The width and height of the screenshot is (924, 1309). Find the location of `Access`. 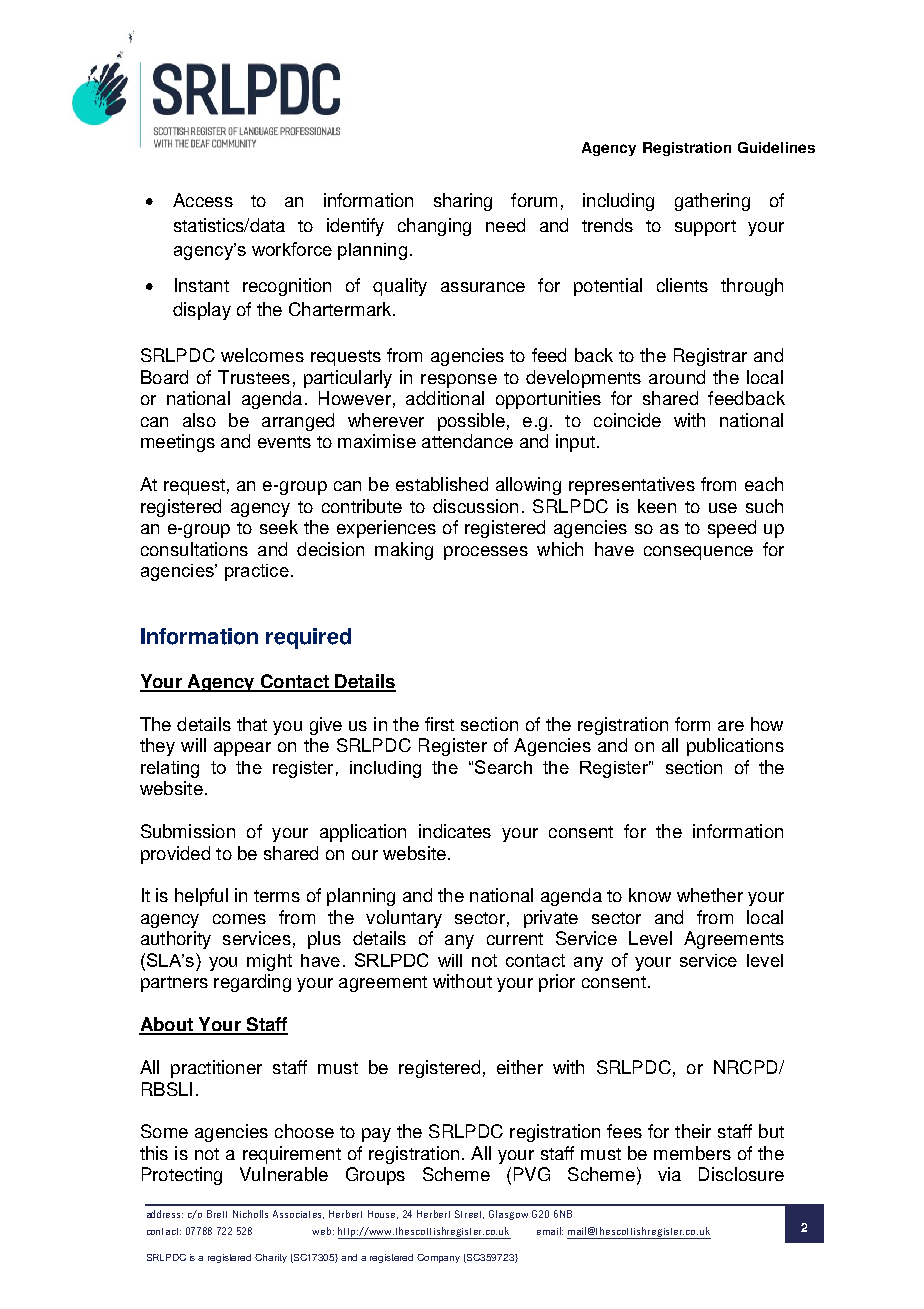

Access is located at coordinates (203, 200).
